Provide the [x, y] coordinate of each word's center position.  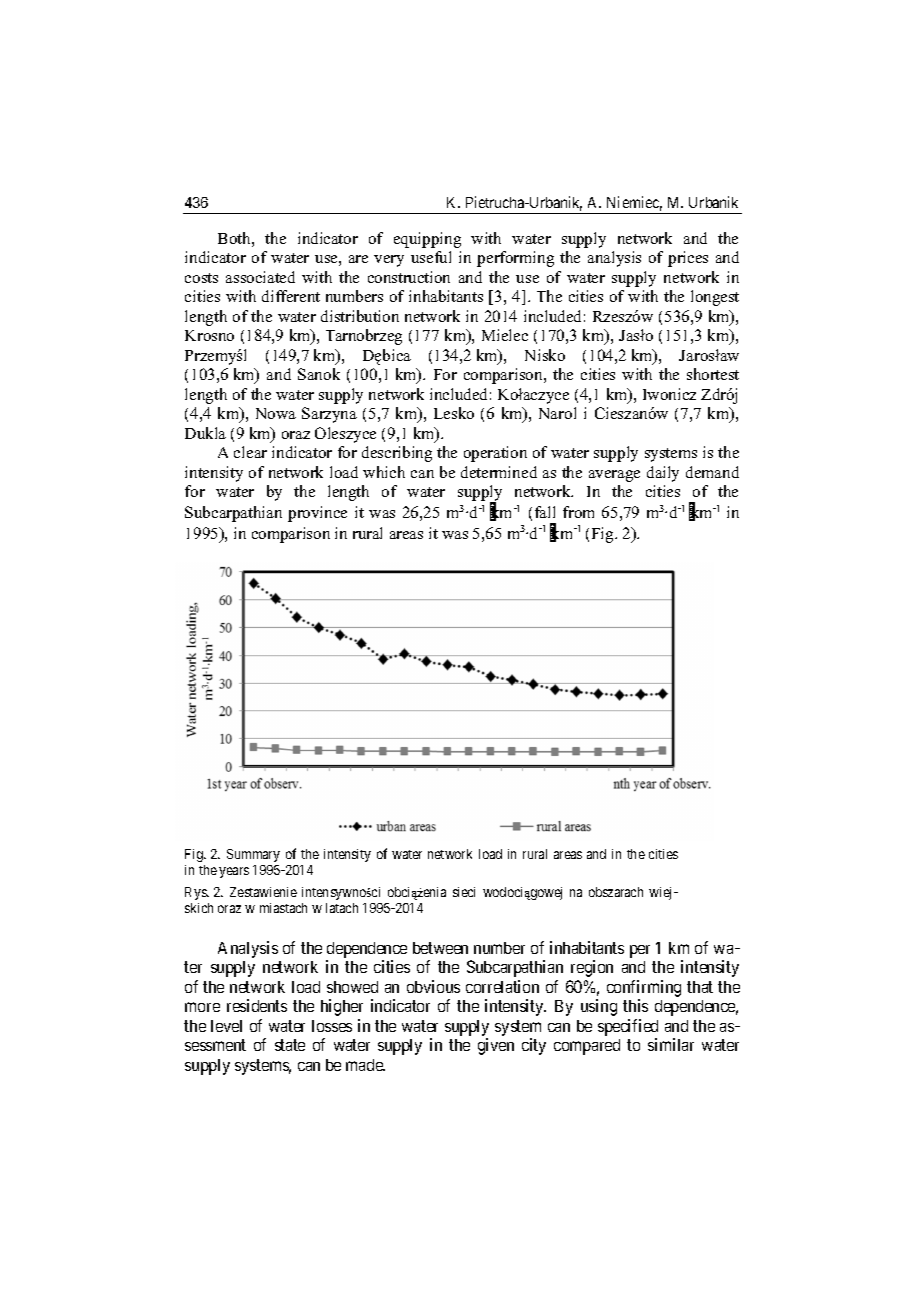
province [317, 514]
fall [545, 512]
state [290, 1045]
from [578, 512]
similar [671, 1044]
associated [260, 277]
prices [688, 259]
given [496, 1046]
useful [431, 257]
